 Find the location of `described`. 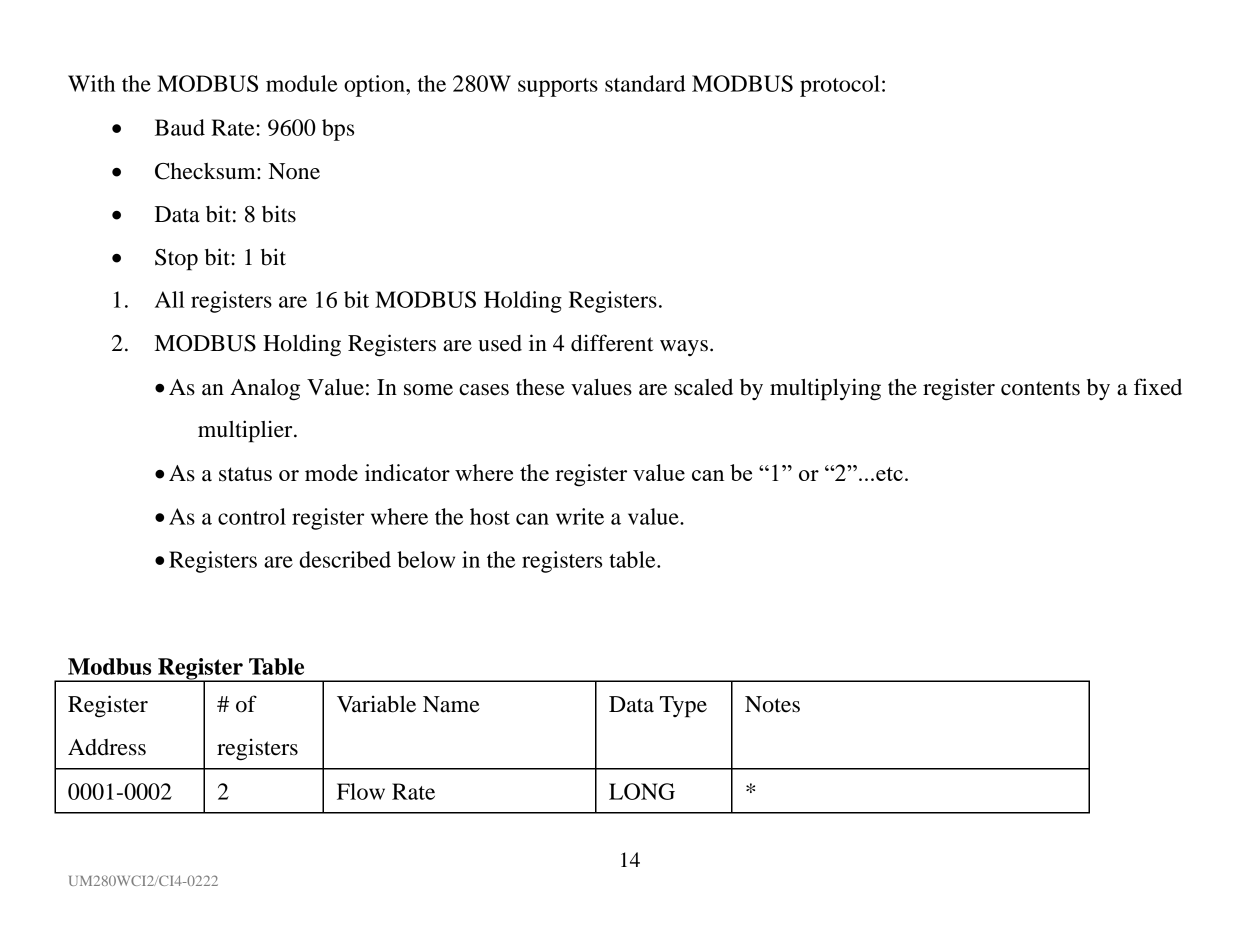

described is located at coordinates (345, 559).
